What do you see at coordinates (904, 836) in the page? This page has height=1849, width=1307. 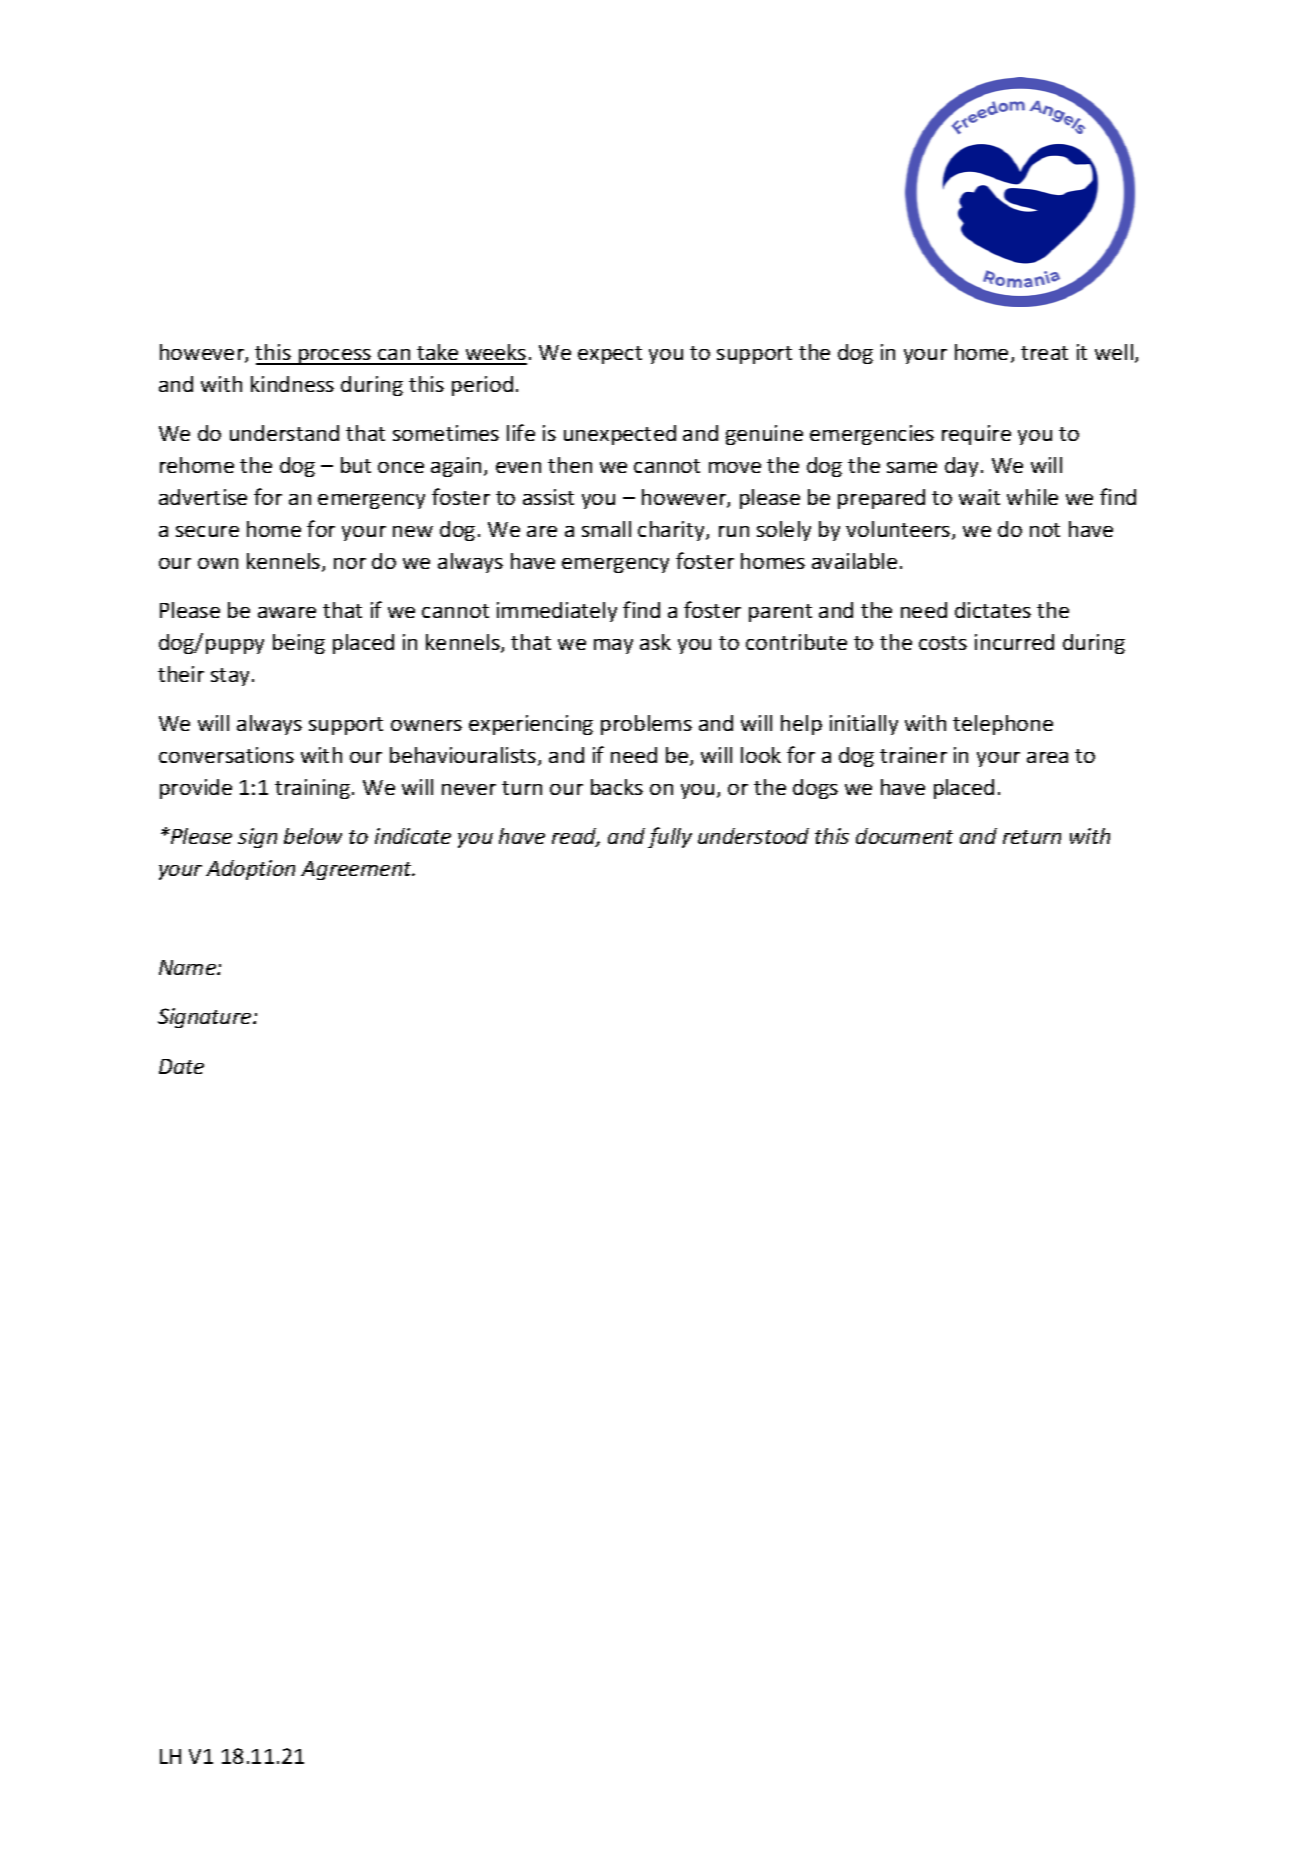 I see `document` at bounding box center [904, 836].
